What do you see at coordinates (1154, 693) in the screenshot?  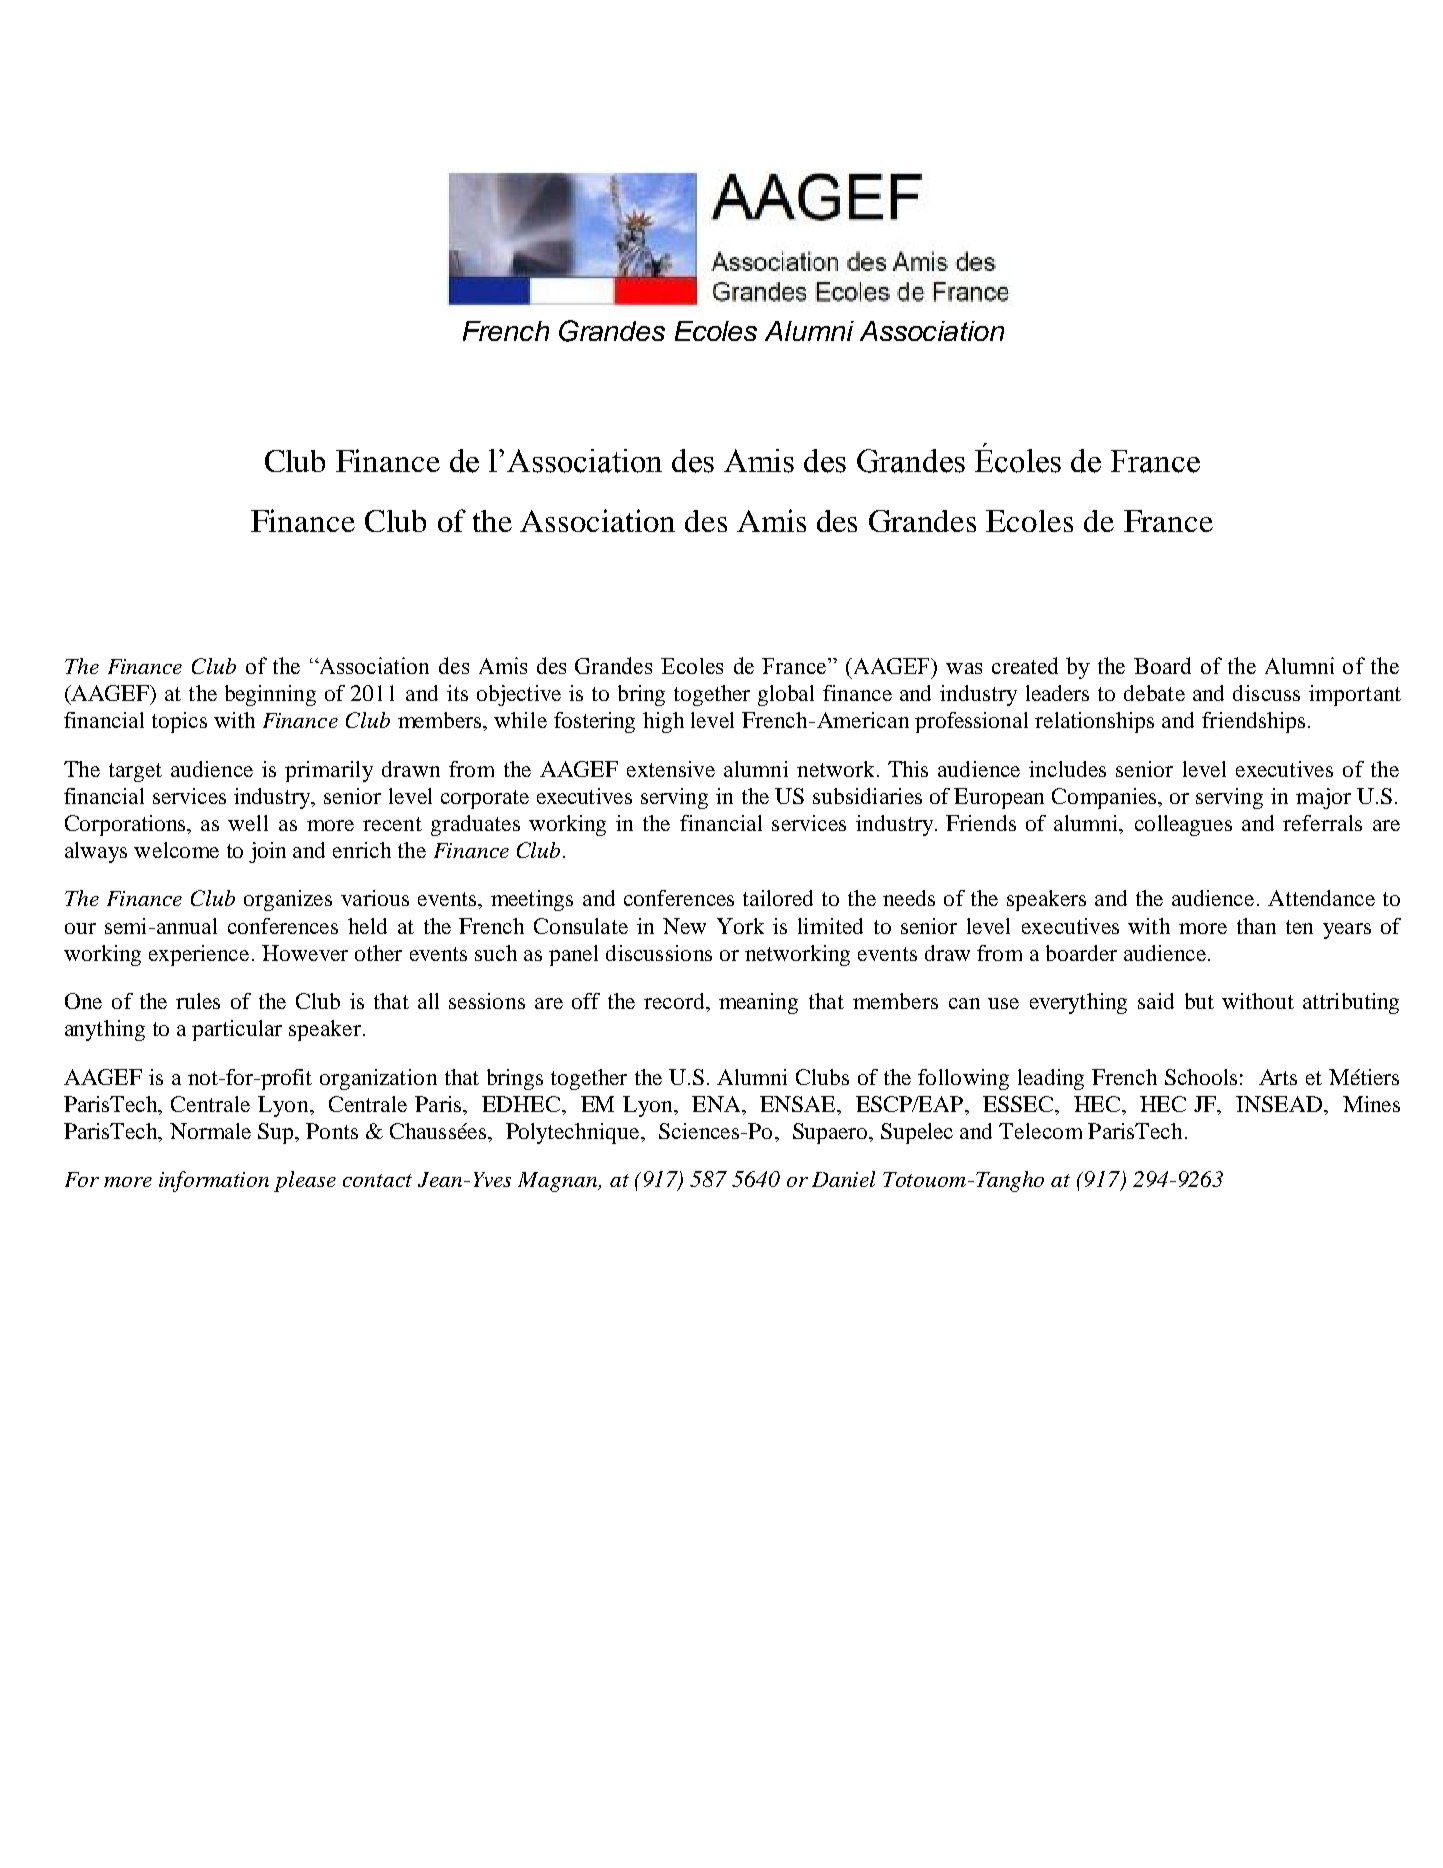 I see `debate` at bounding box center [1154, 693].
